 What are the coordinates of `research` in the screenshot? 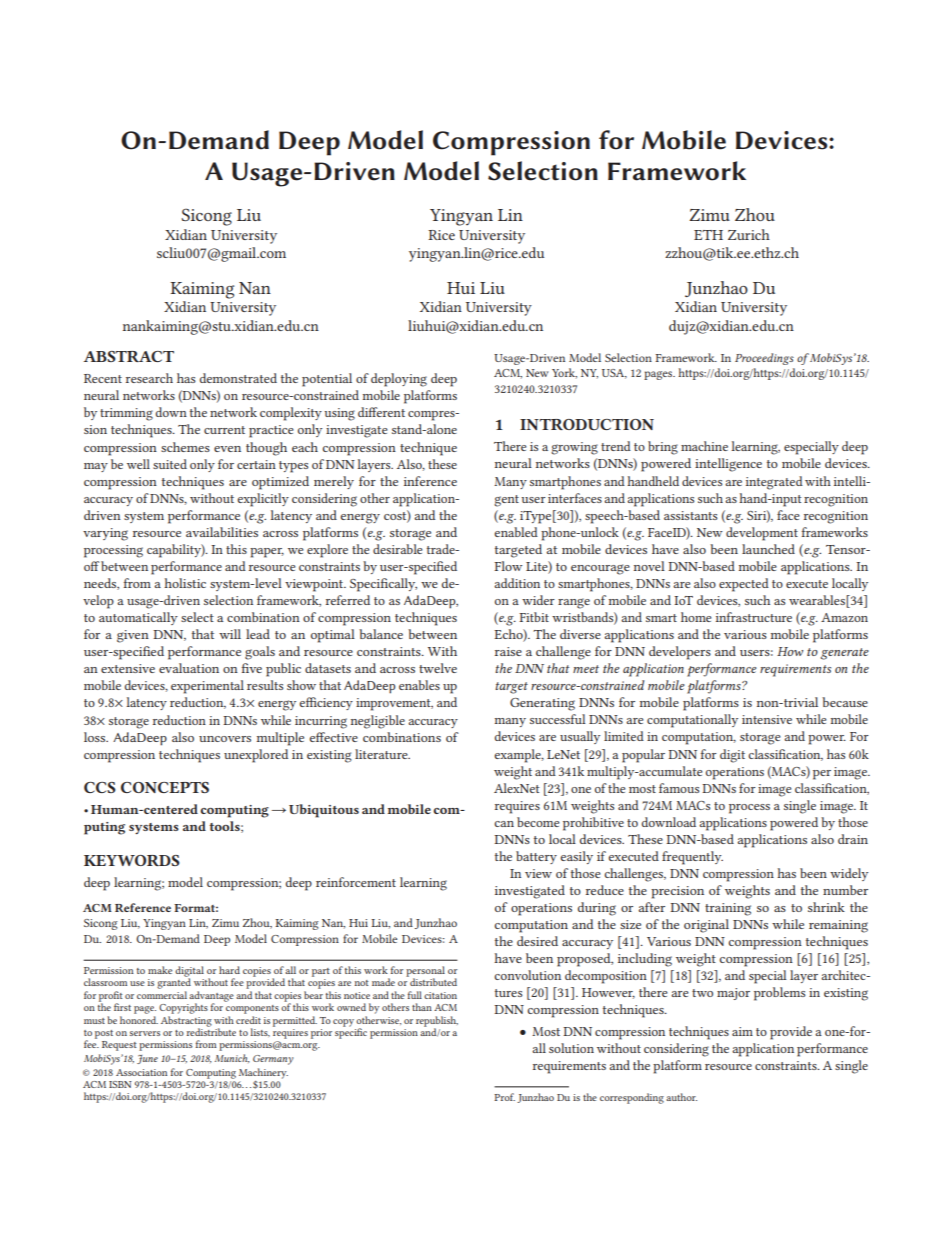 It's located at (149, 378).
